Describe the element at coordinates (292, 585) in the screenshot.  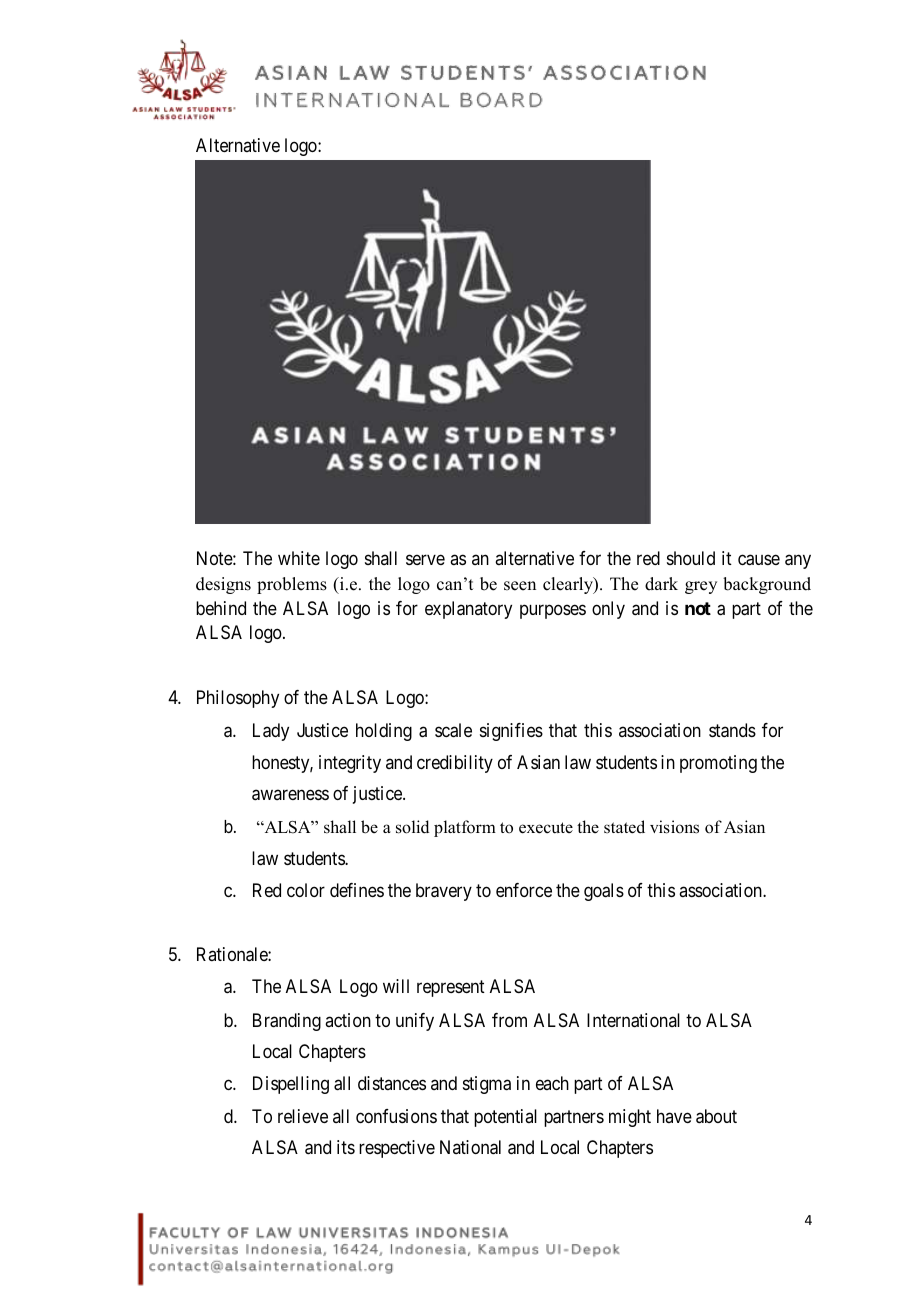
I see `problems` at that location.
